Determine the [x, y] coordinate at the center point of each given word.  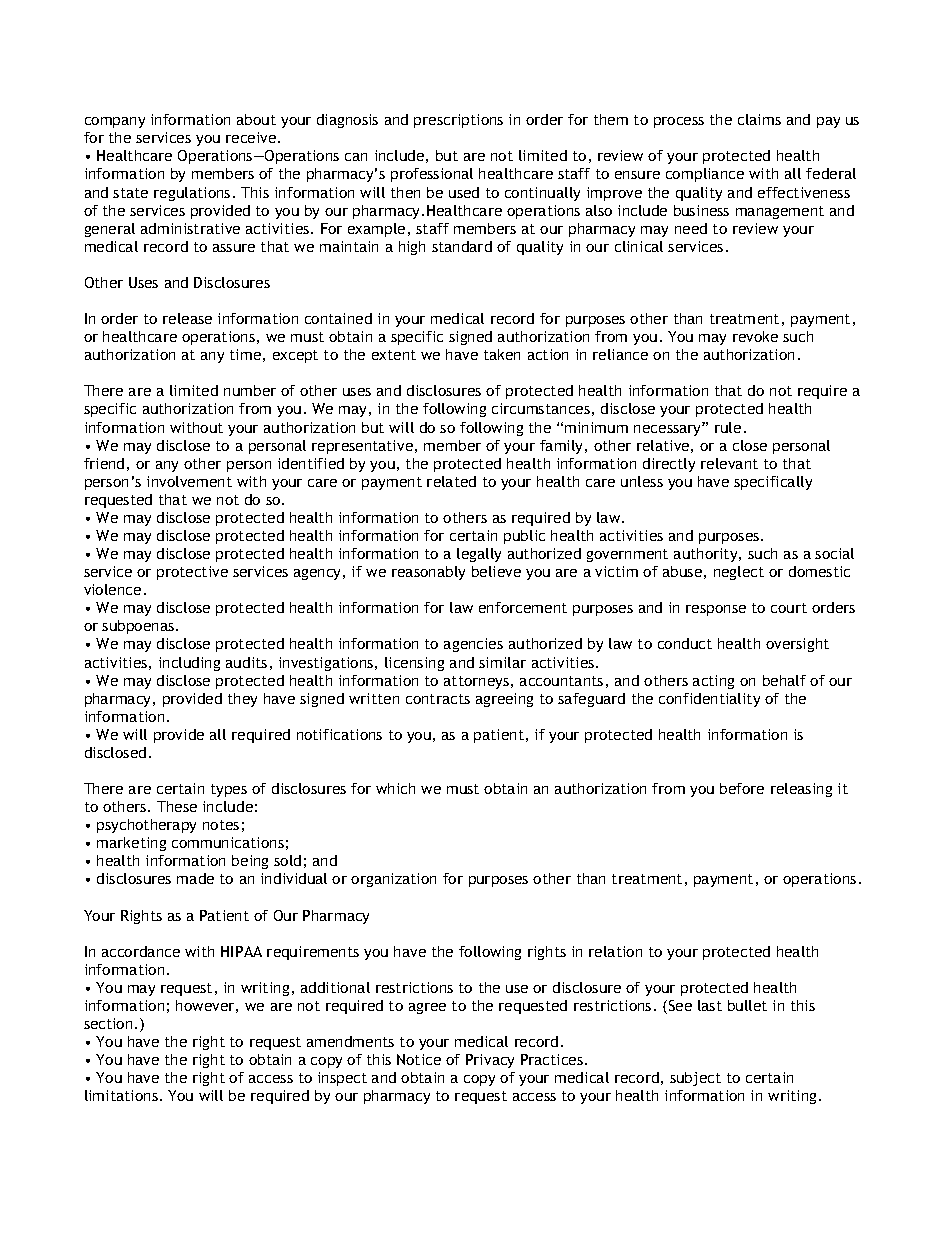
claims [759, 119]
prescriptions [458, 121]
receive [252, 137]
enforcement [523, 607]
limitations [121, 1095]
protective [192, 573]
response [716, 610]
